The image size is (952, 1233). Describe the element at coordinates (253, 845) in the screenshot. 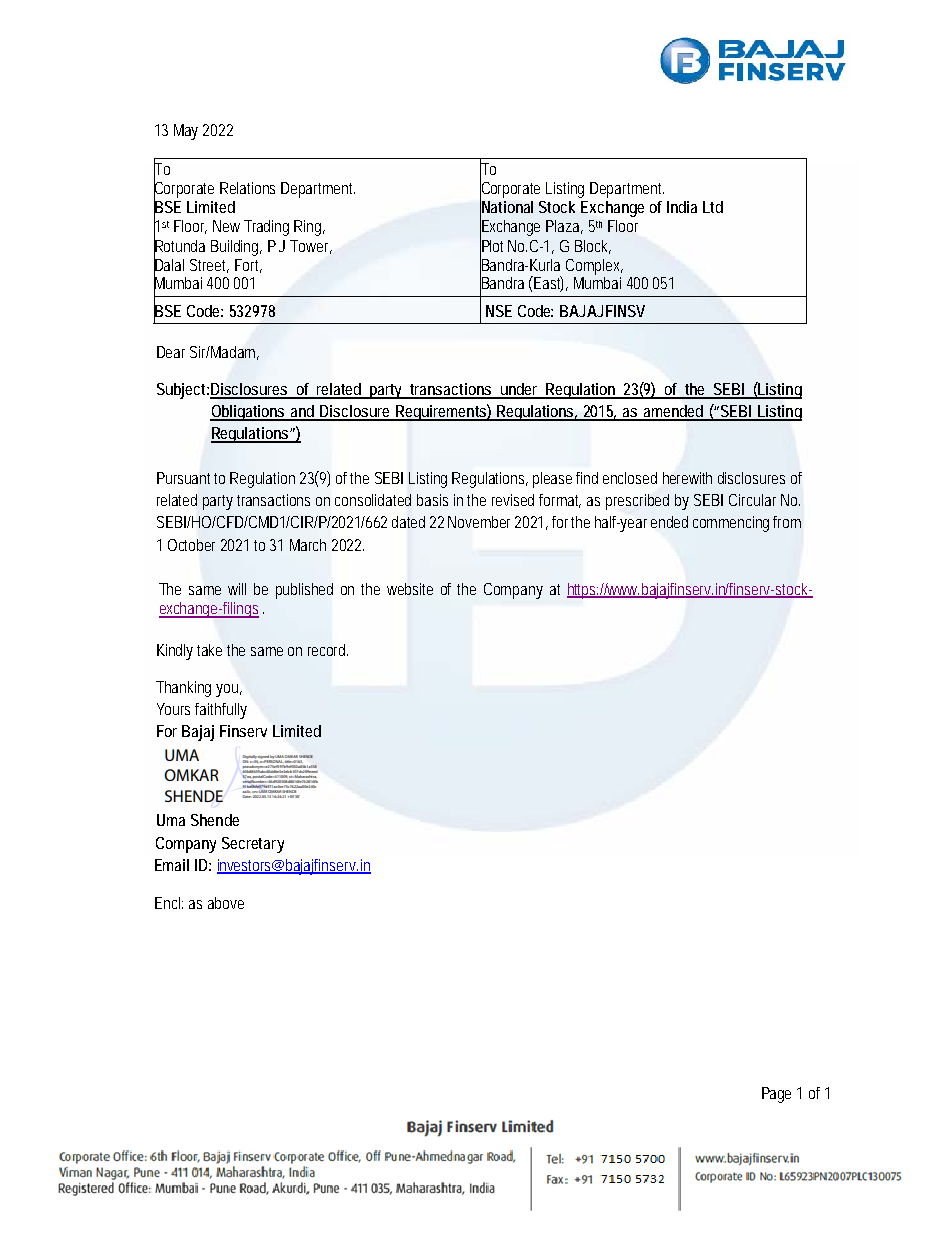

I see `Secretary` at that location.
